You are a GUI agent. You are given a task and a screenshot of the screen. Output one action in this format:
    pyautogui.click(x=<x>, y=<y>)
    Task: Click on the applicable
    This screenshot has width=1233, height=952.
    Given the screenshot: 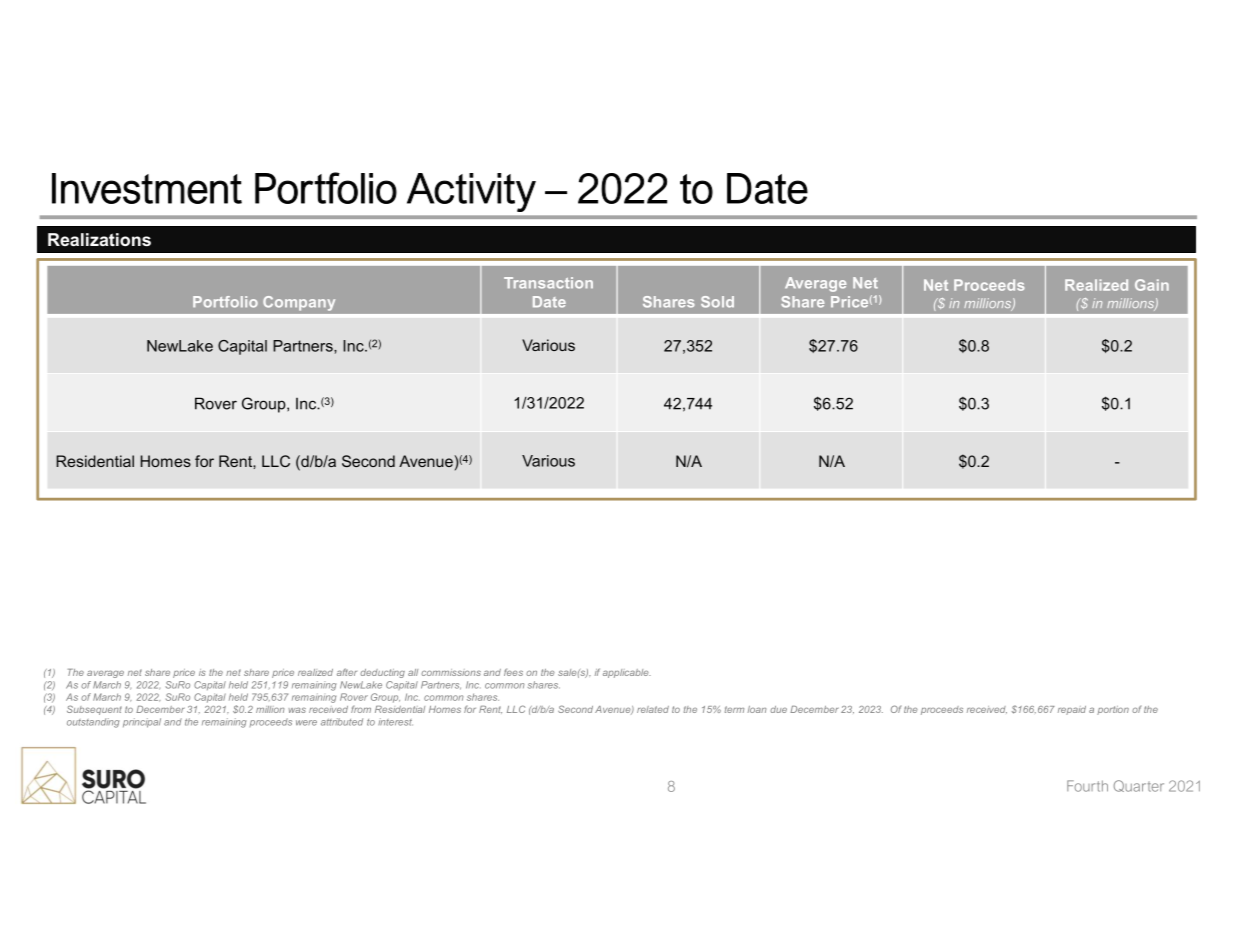 What is the action you would take?
    pyautogui.click(x=627, y=673)
